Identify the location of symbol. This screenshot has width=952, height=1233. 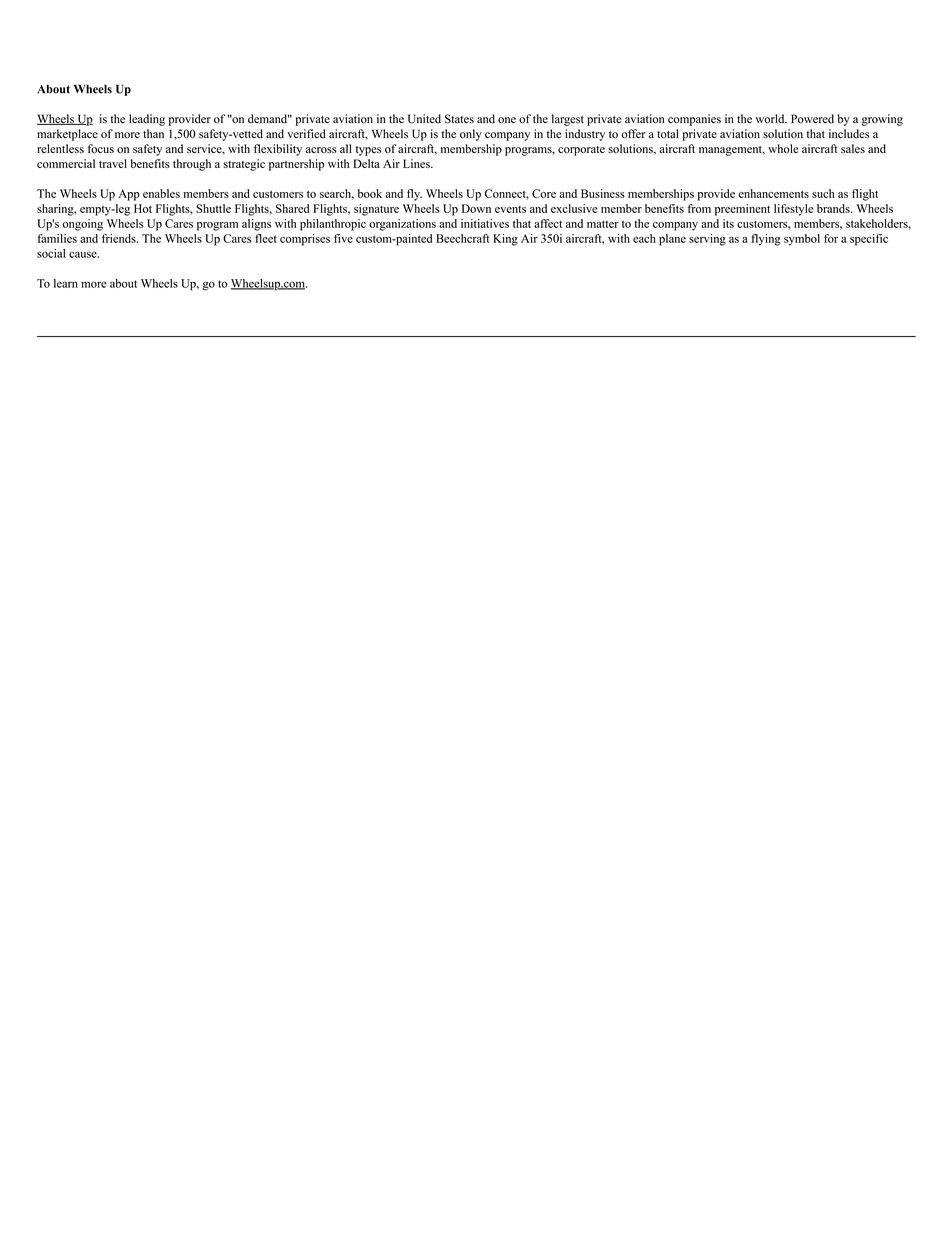
(802, 240).
